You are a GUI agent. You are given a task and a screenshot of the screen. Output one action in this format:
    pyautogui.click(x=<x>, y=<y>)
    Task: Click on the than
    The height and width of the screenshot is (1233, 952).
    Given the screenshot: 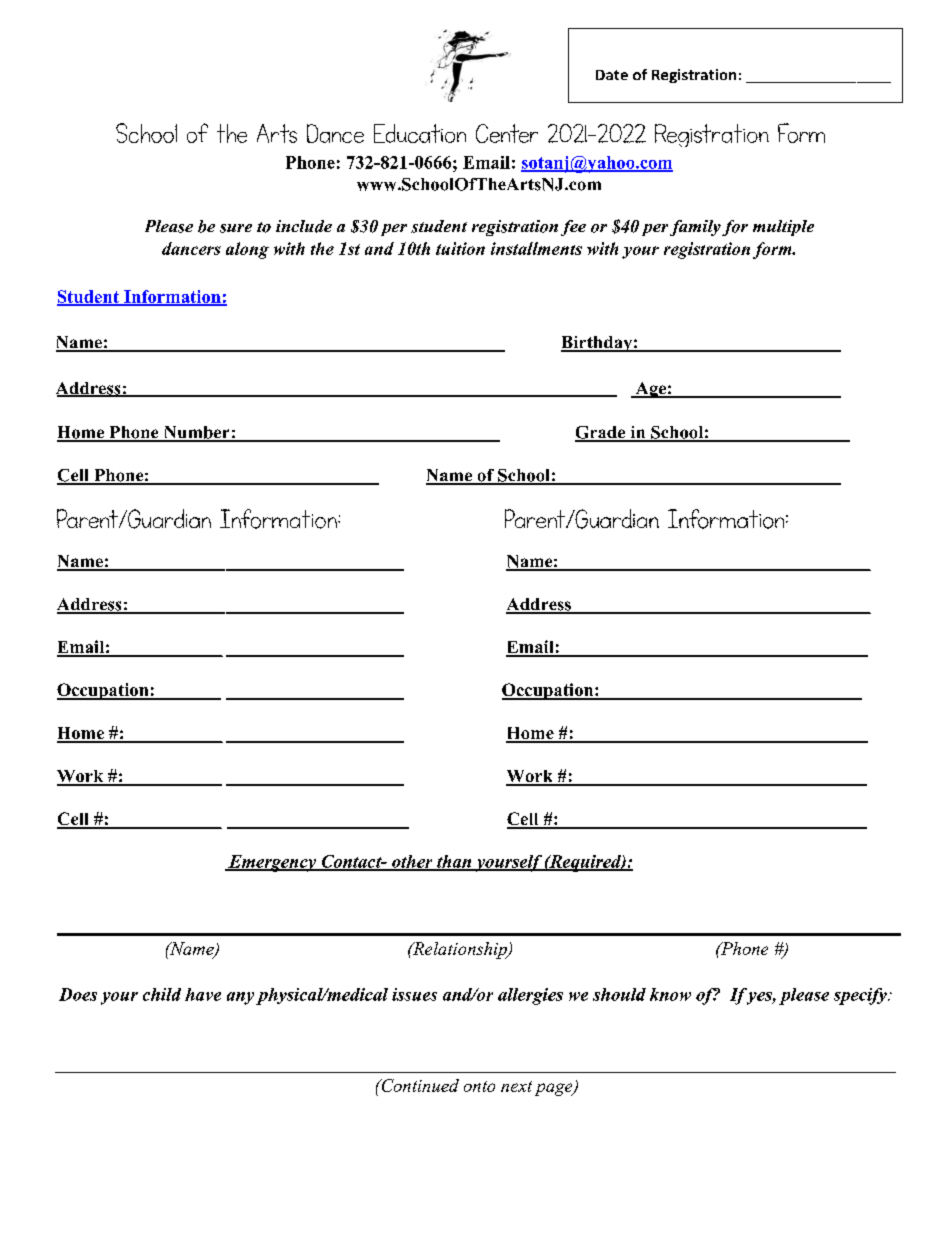 What is the action you would take?
    pyautogui.click(x=454, y=862)
